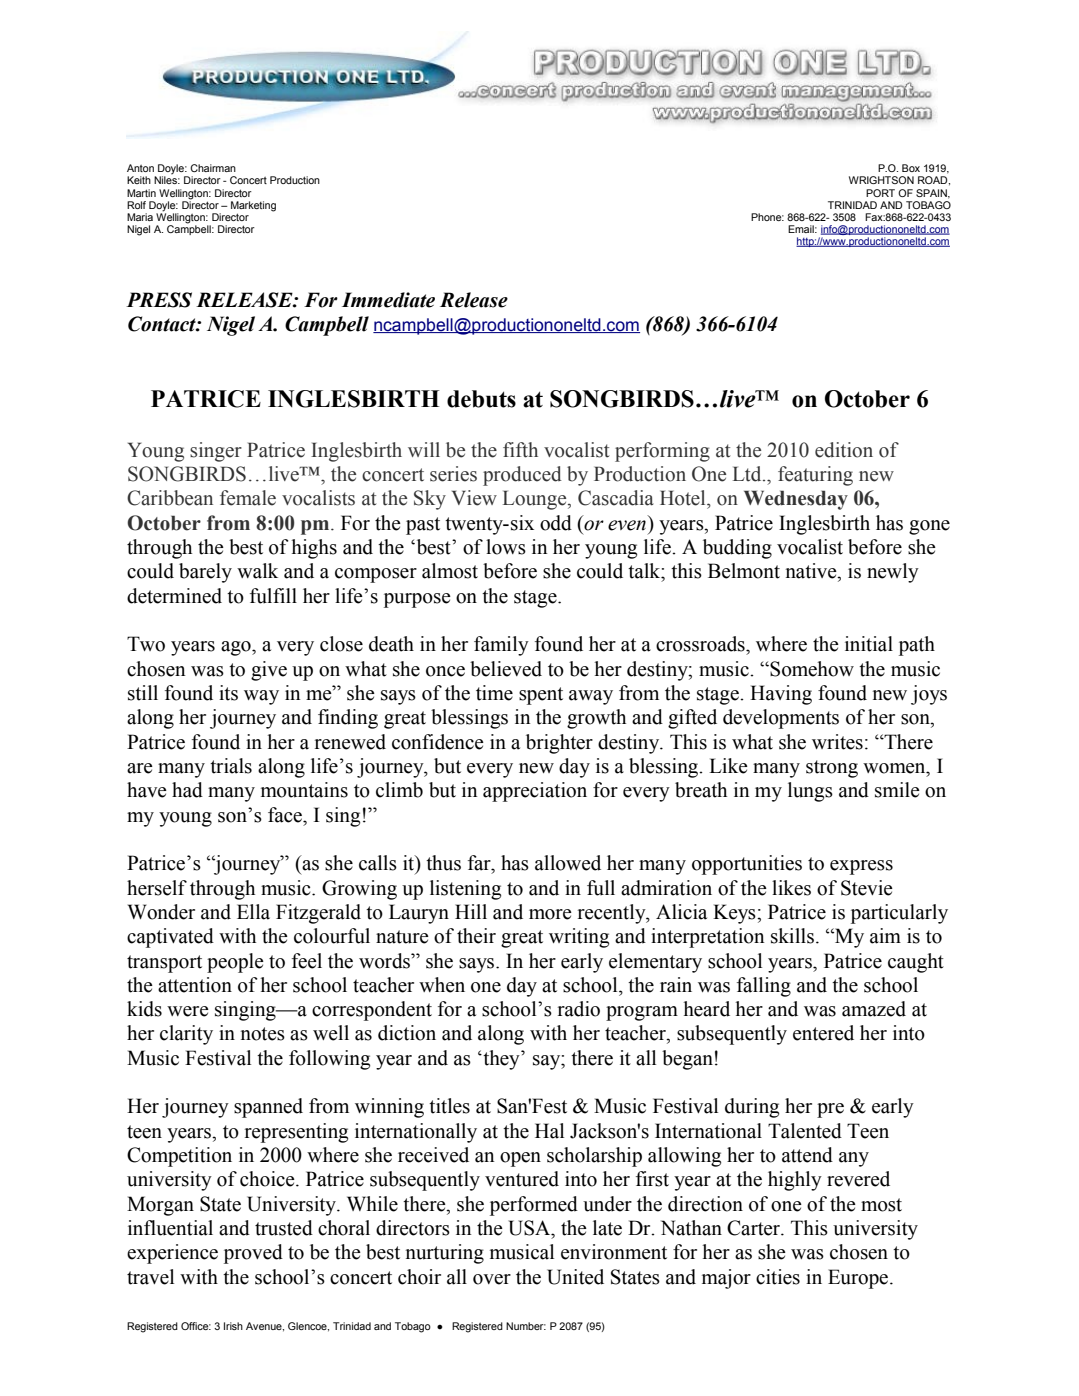 This screenshot has width=1079, height=1396. What do you see at coordinates (253, 206) in the screenshot?
I see `Marketing` at bounding box center [253, 206].
